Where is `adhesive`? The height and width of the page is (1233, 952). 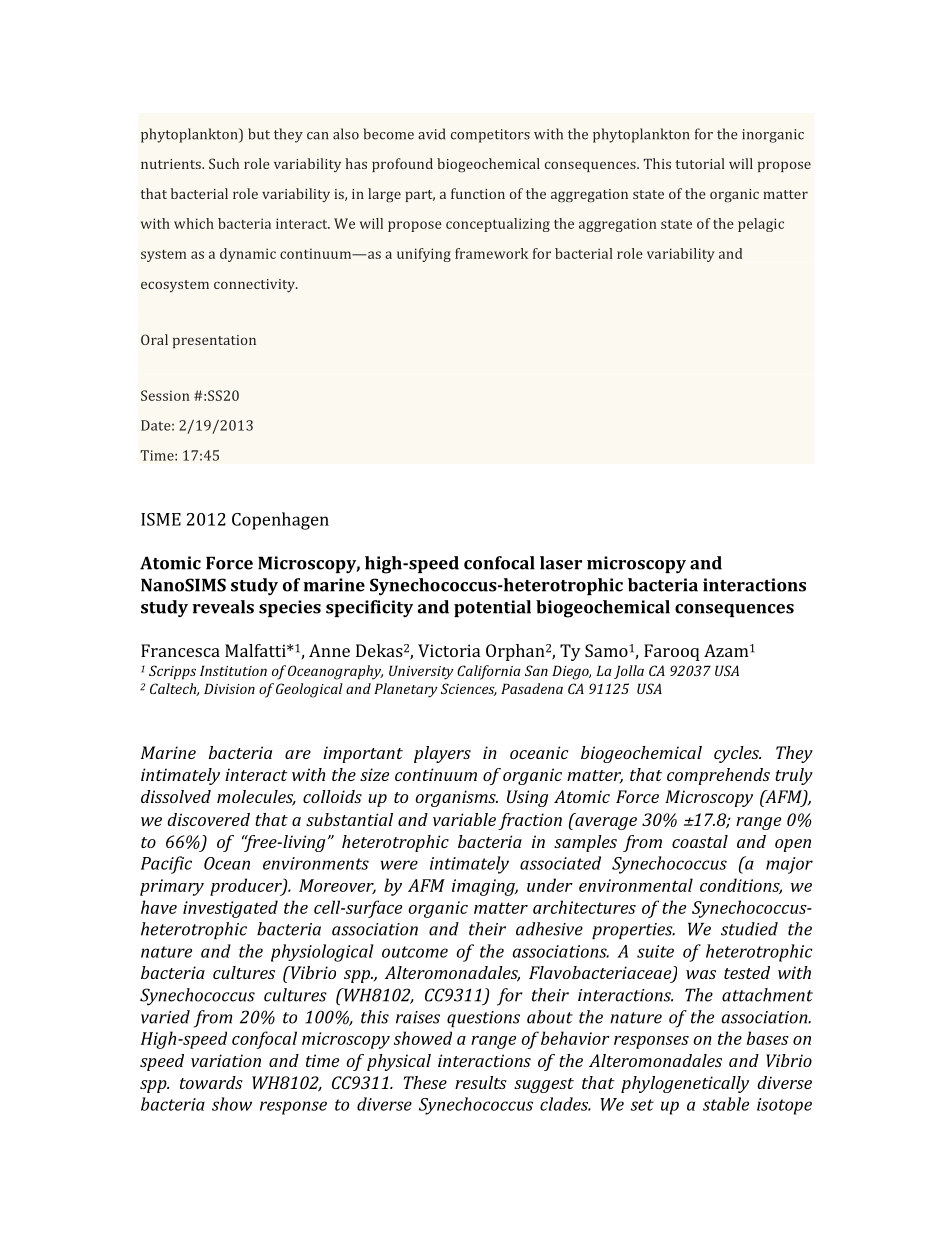
adhesive is located at coordinates (549, 929).
